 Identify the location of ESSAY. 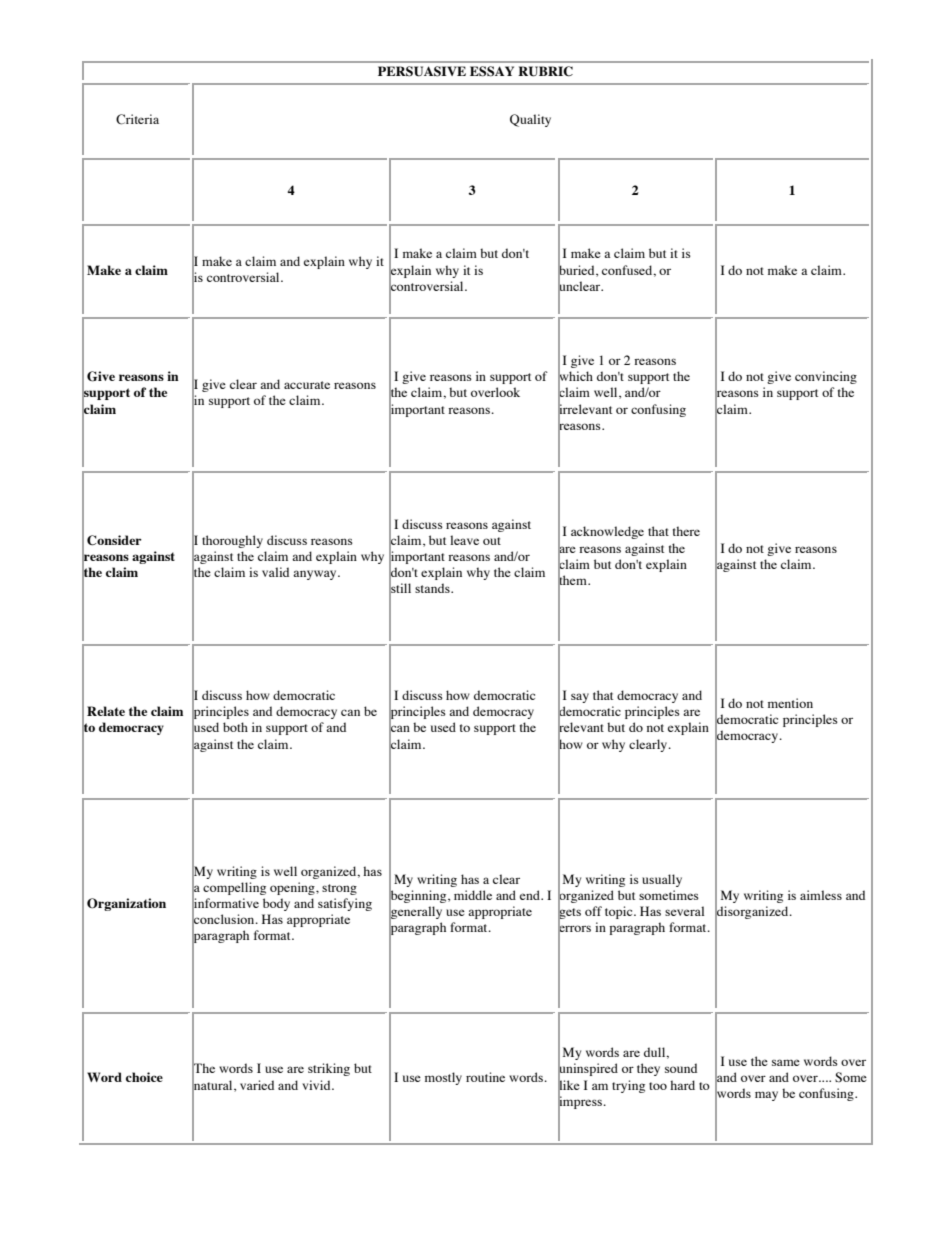
(492, 71).
